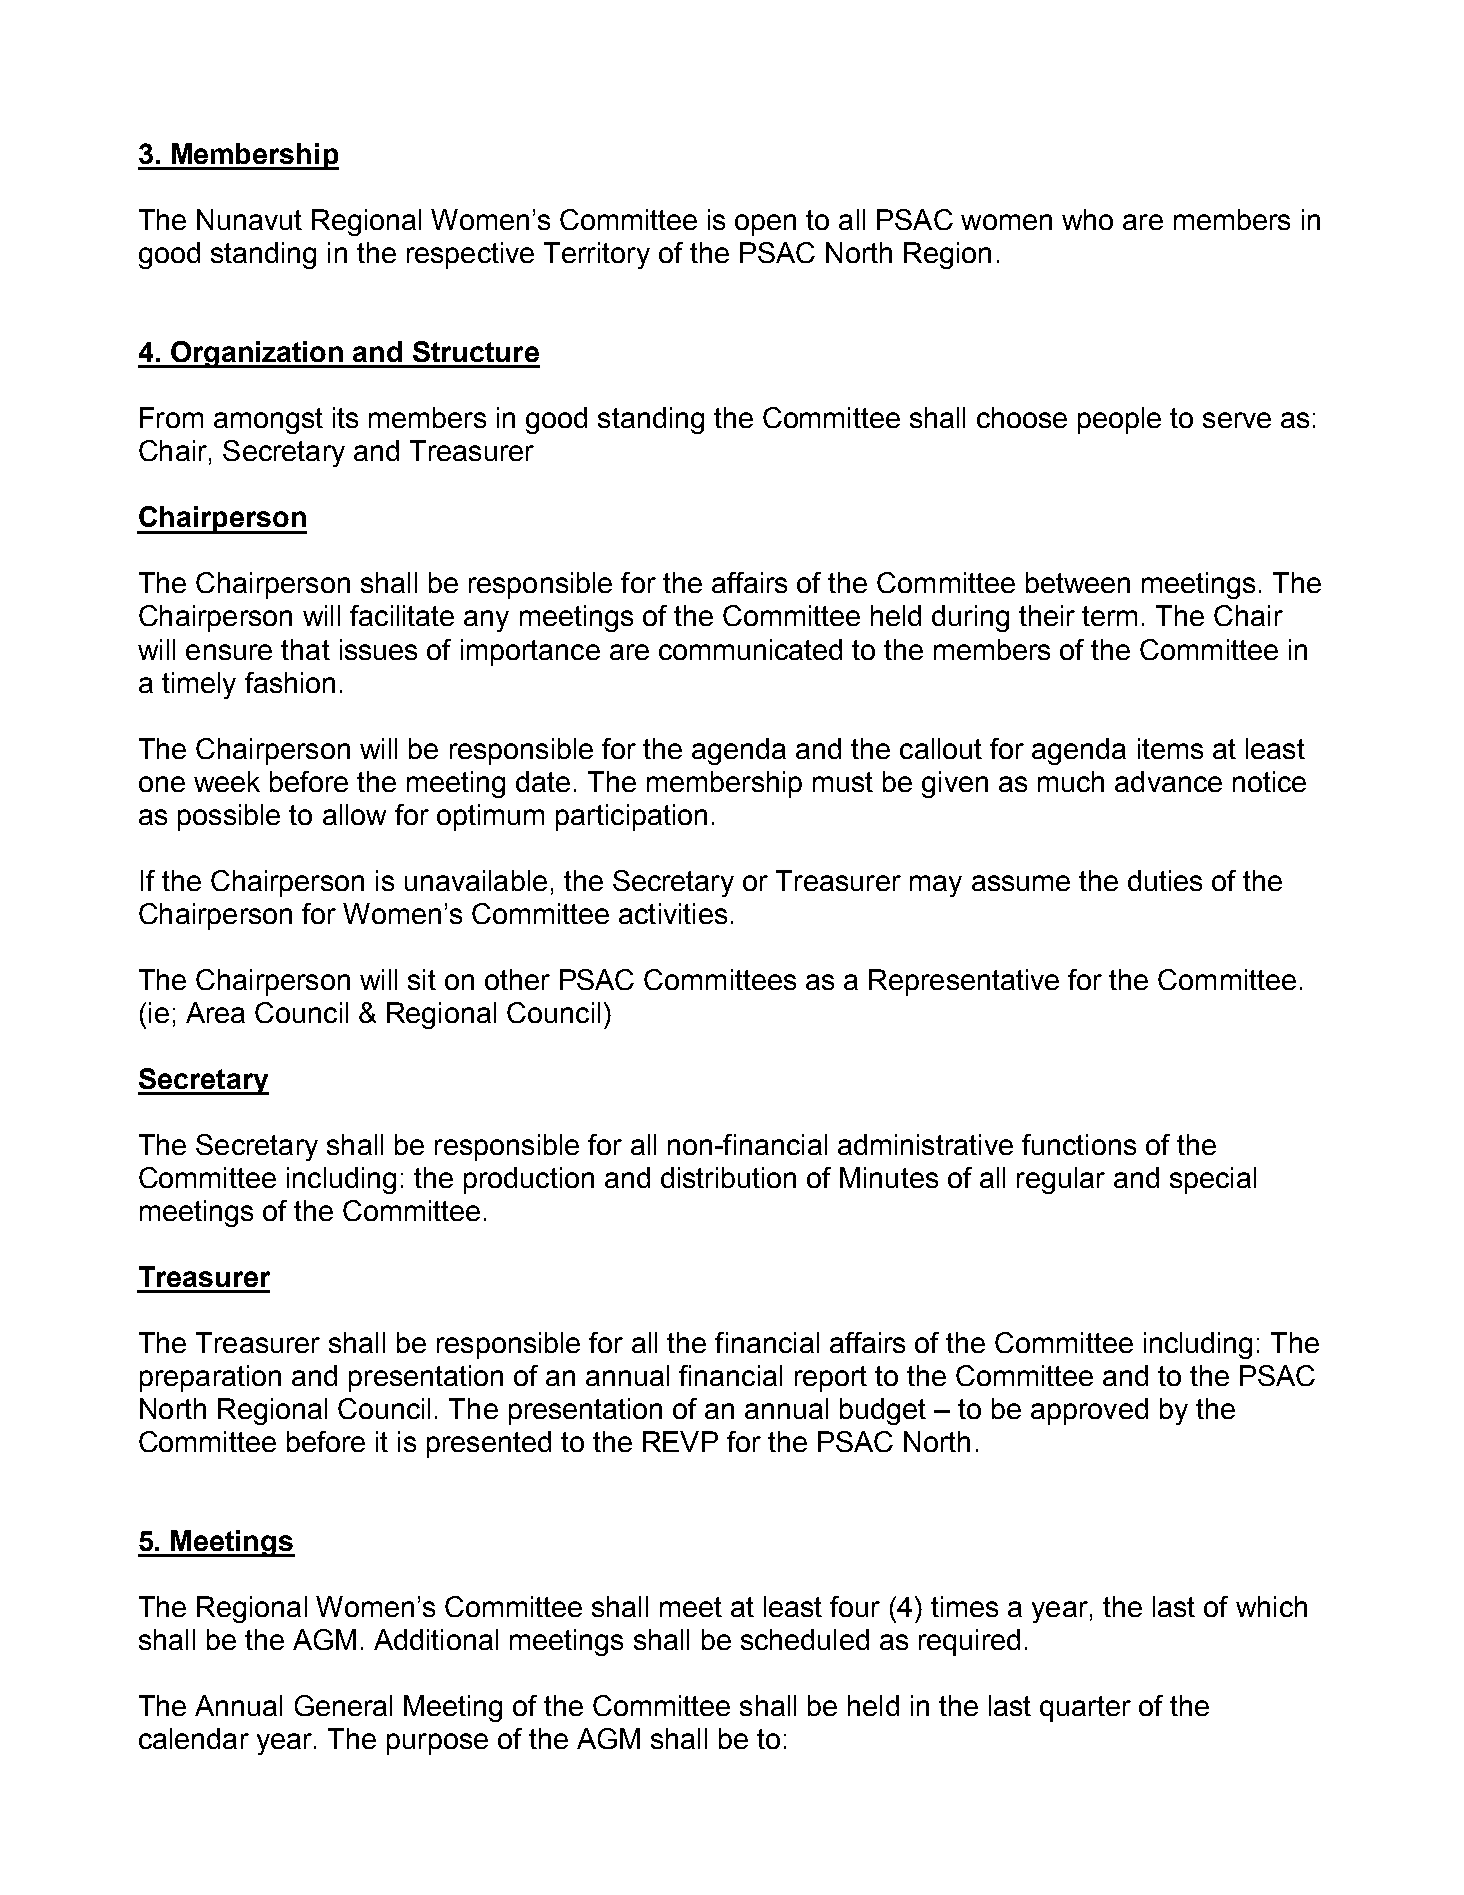 The image size is (1464, 1895). What do you see at coordinates (1170, 748) in the image?
I see `items` at bounding box center [1170, 748].
